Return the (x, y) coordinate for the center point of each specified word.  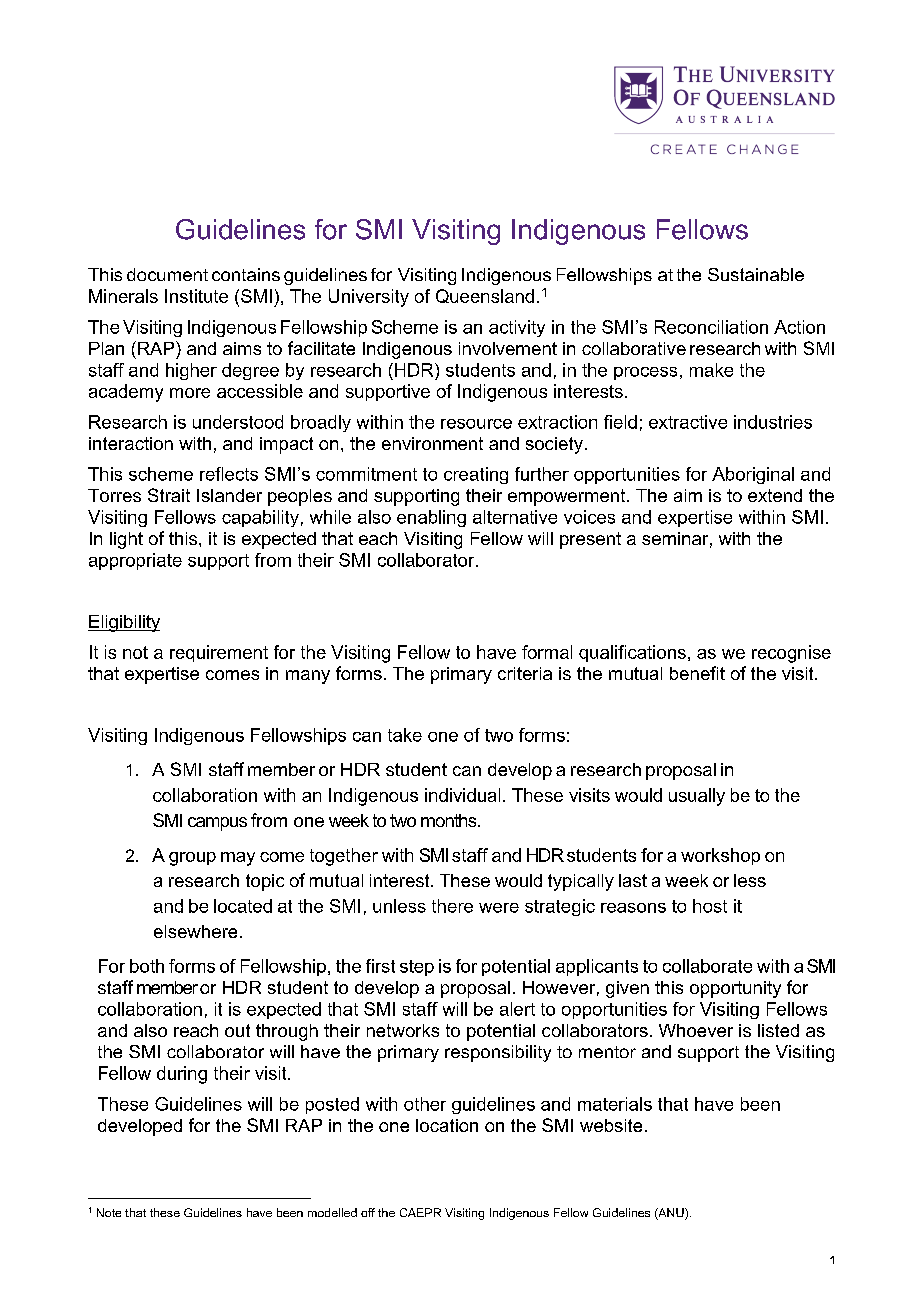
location (447, 1125)
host (710, 906)
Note (109, 1212)
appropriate (135, 561)
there (452, 906)
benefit (697, 673)
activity (517, 328)
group (192, 859)
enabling (431, 518)
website (611, 1125)
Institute (196, 296)
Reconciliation (711, 327)
